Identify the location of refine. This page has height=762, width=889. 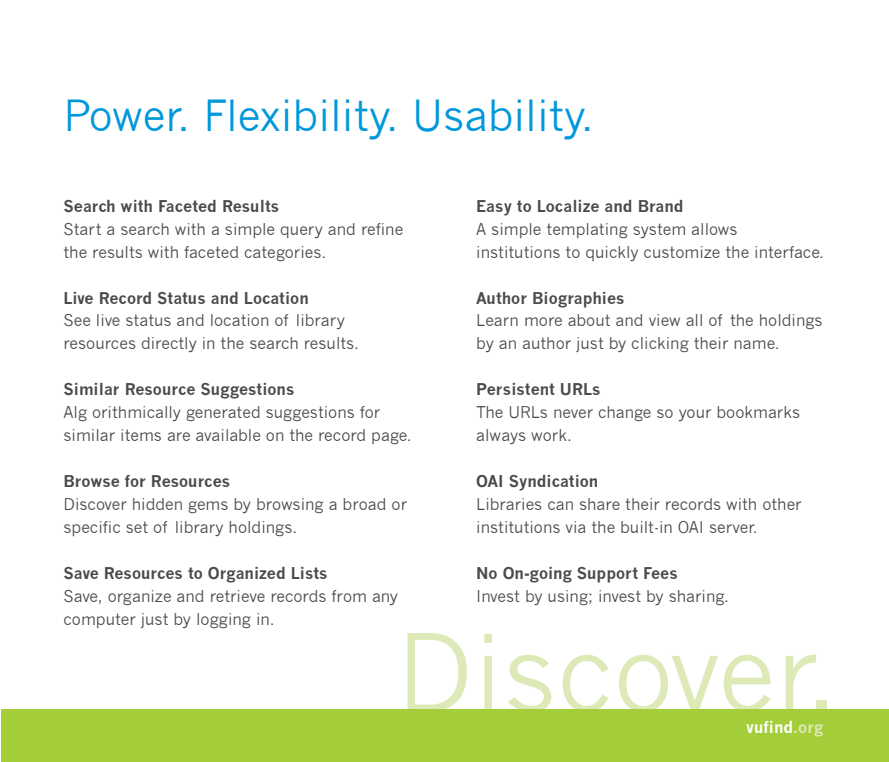
(382, 229).
